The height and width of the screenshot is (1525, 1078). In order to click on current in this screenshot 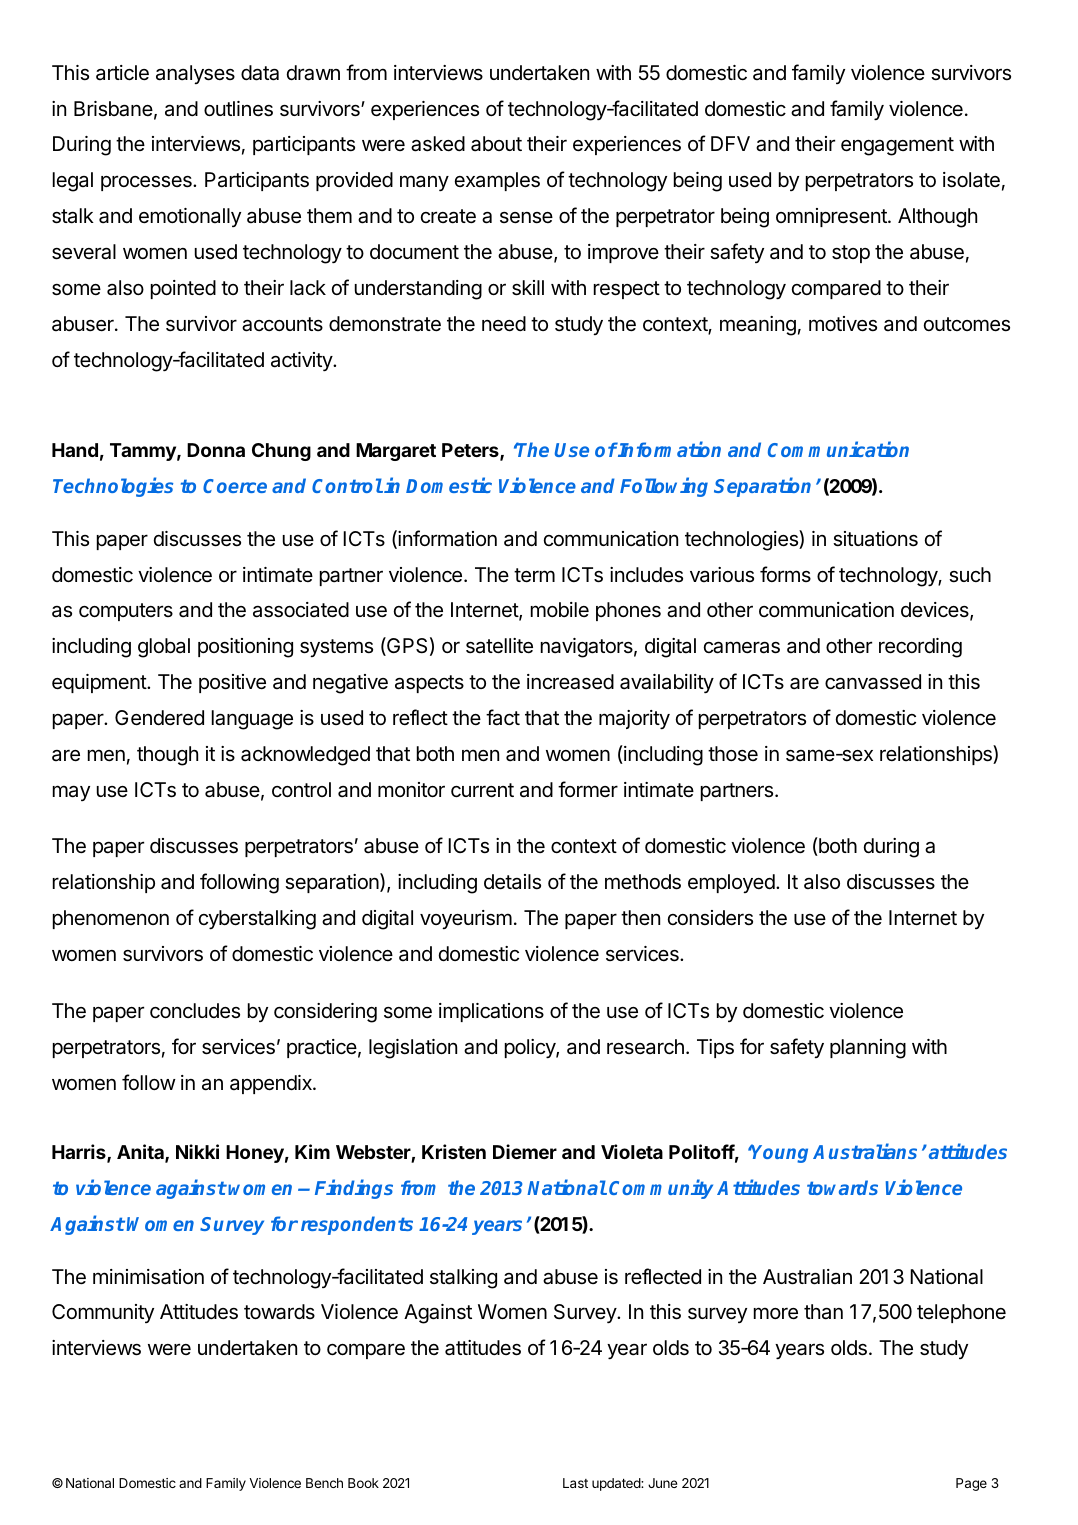, I will do `click(482, 790)`.
